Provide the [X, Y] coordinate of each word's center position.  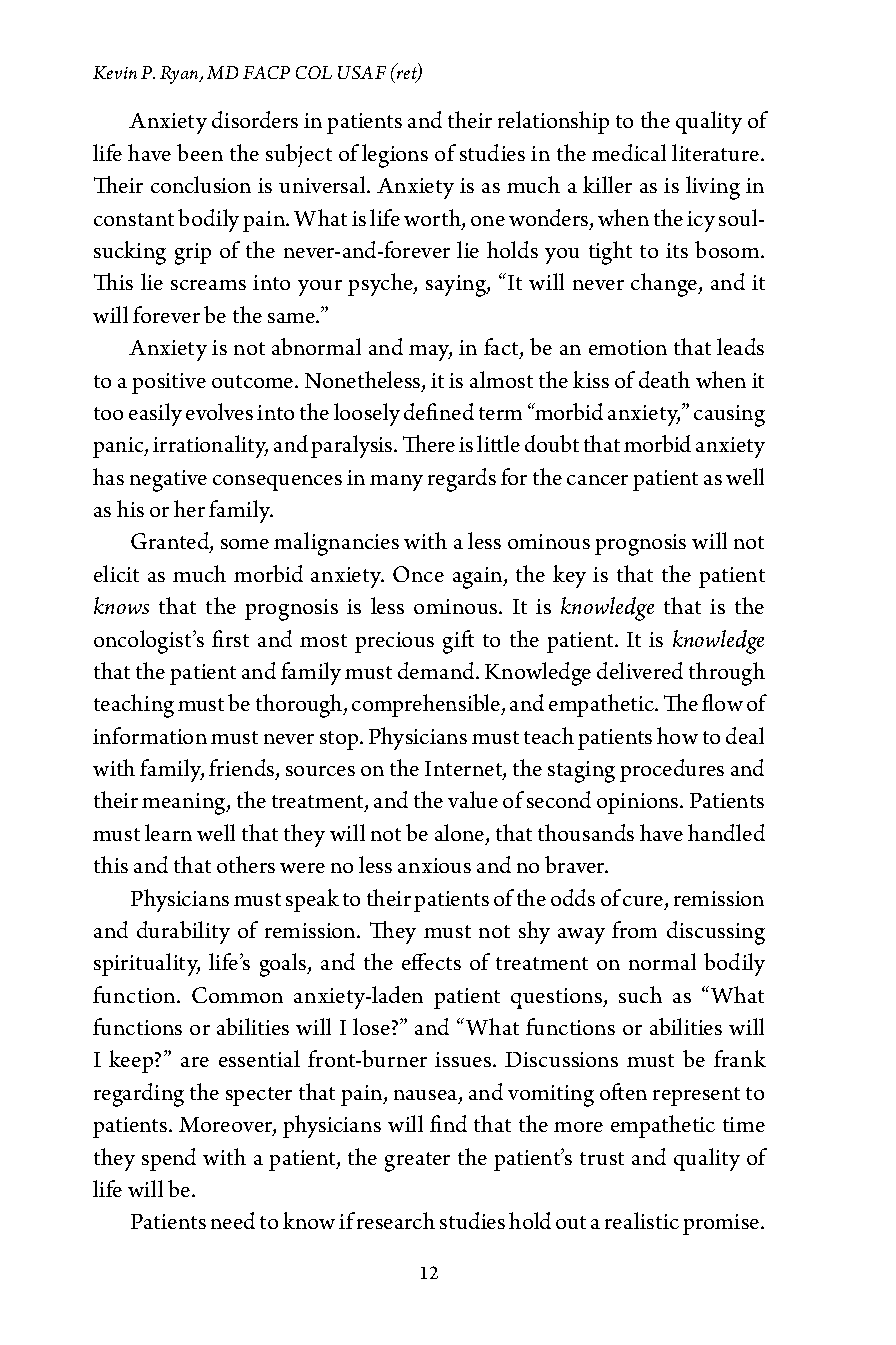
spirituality [147, 964]
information [150, 735]
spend [169, 1159]
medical [629, 152]
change [665, 285]
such [640, 994]
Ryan [180, 75]
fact [502, 348]
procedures [672, 770]
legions [395, 156]
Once [418, 574]
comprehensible [427, 705]
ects [442, 963]
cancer [597, 480]
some [245, 544]
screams [208, 285]
